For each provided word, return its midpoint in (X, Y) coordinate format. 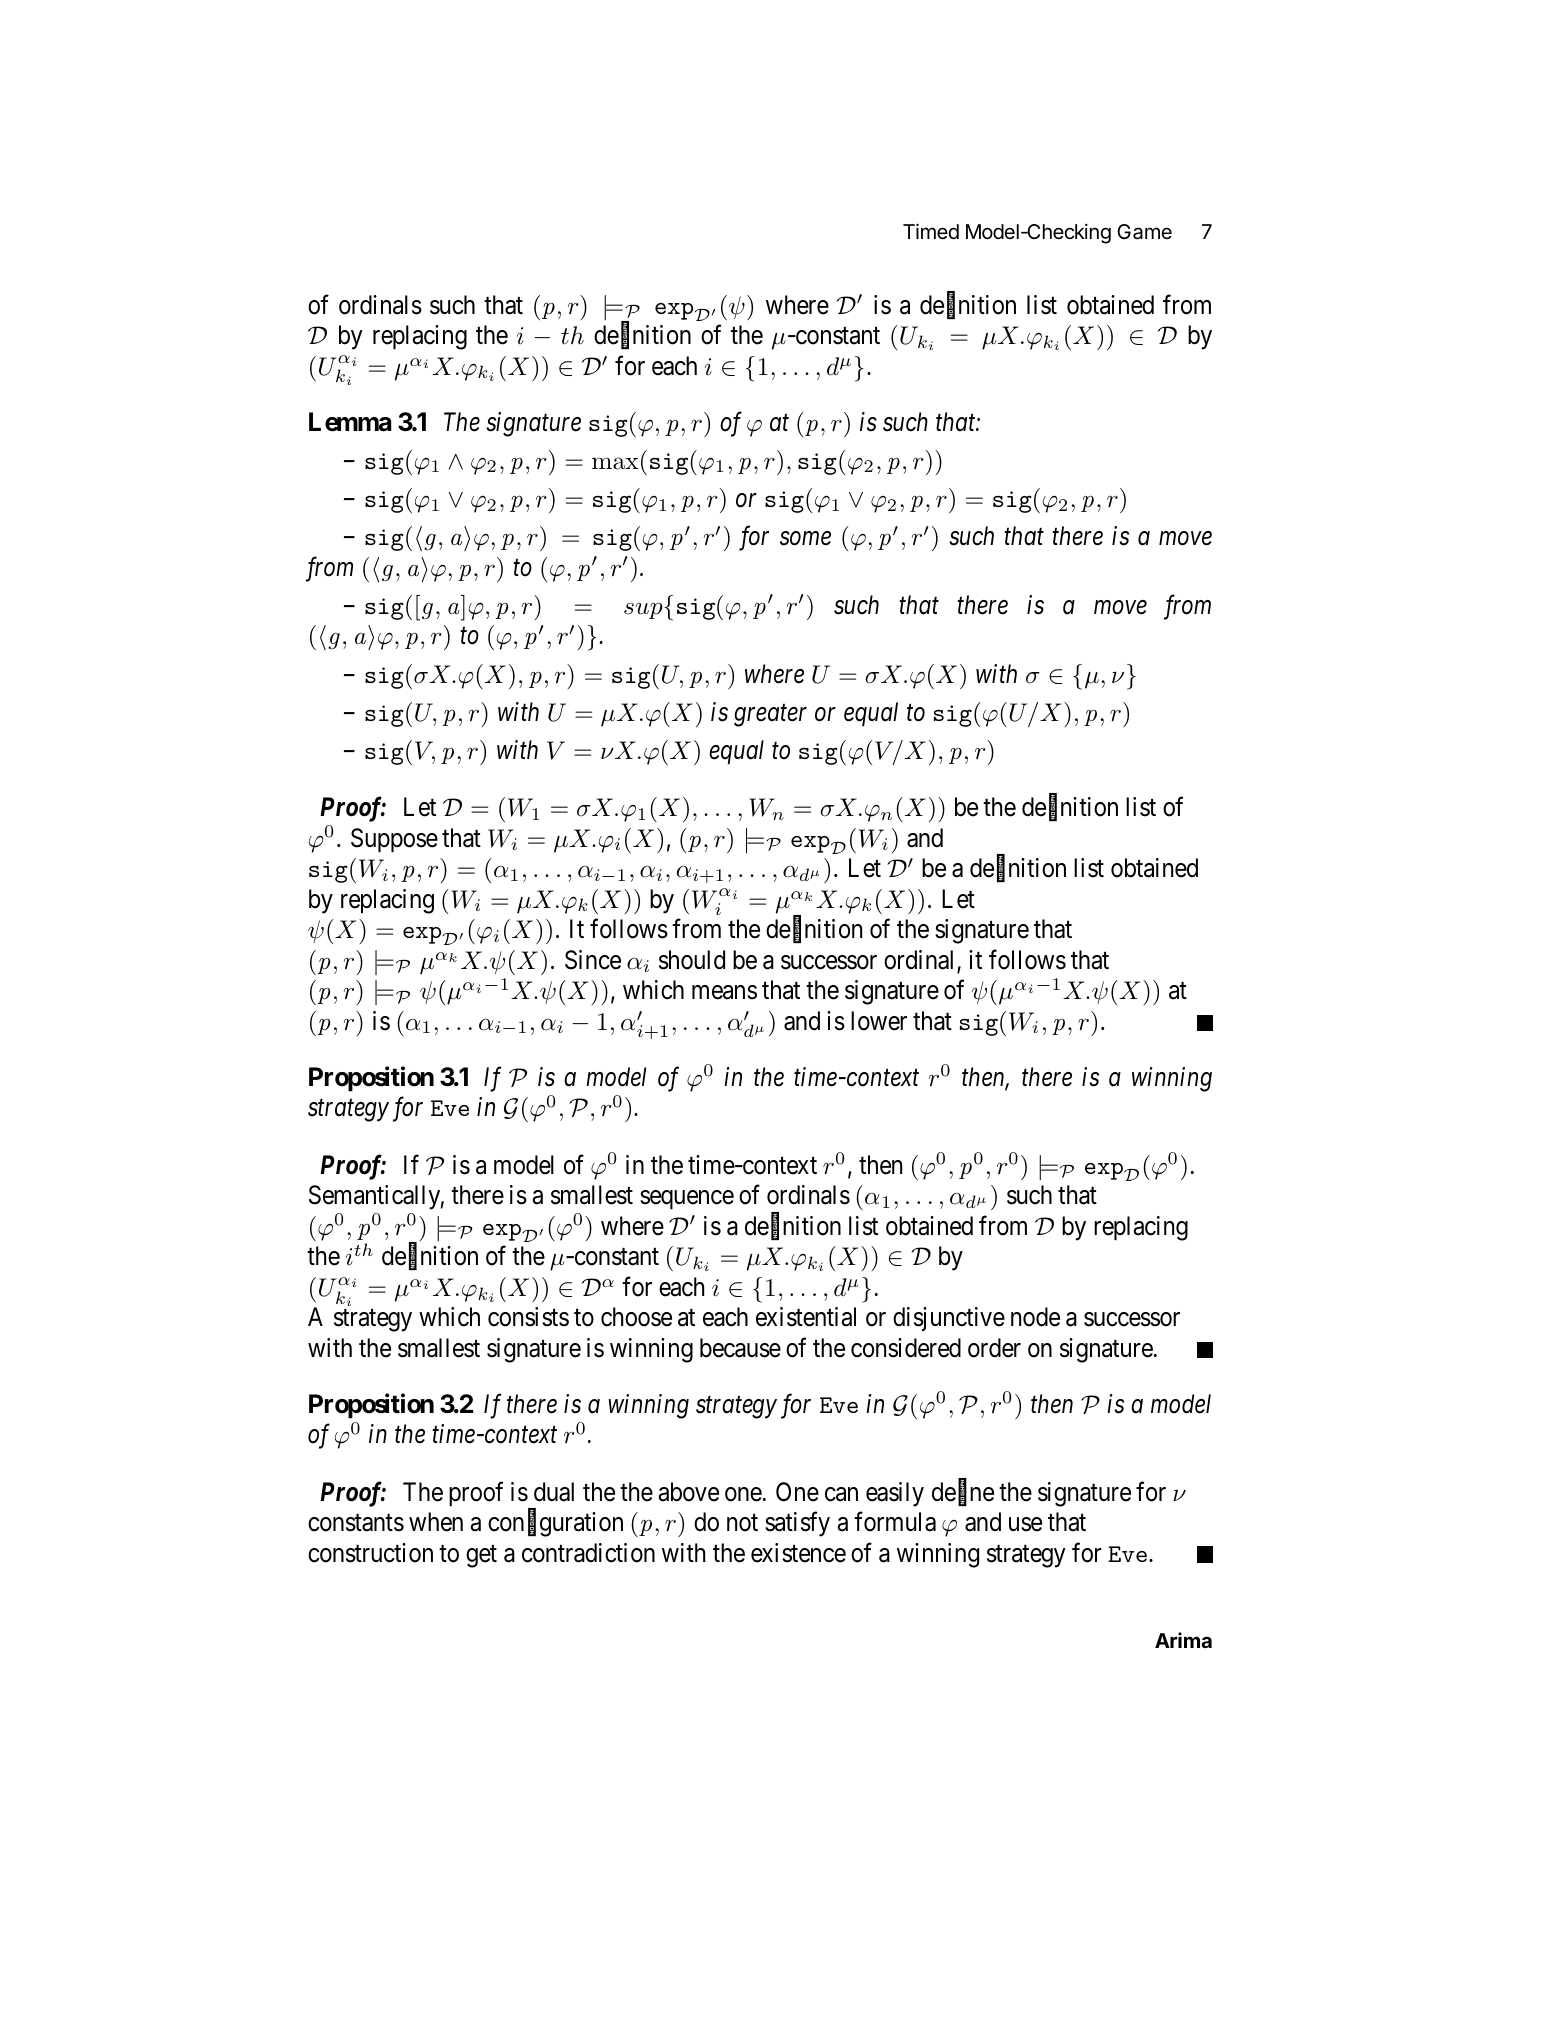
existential (806, 1317)
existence (798, 1553)
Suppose (394, 840)
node (1035, 1317)
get (481, 1556)
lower (879, 1021)
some (805, 539)
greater (770, 716)
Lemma (350, 422)
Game (1144, 232)
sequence (687, 1200)
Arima (1183, 1640)
